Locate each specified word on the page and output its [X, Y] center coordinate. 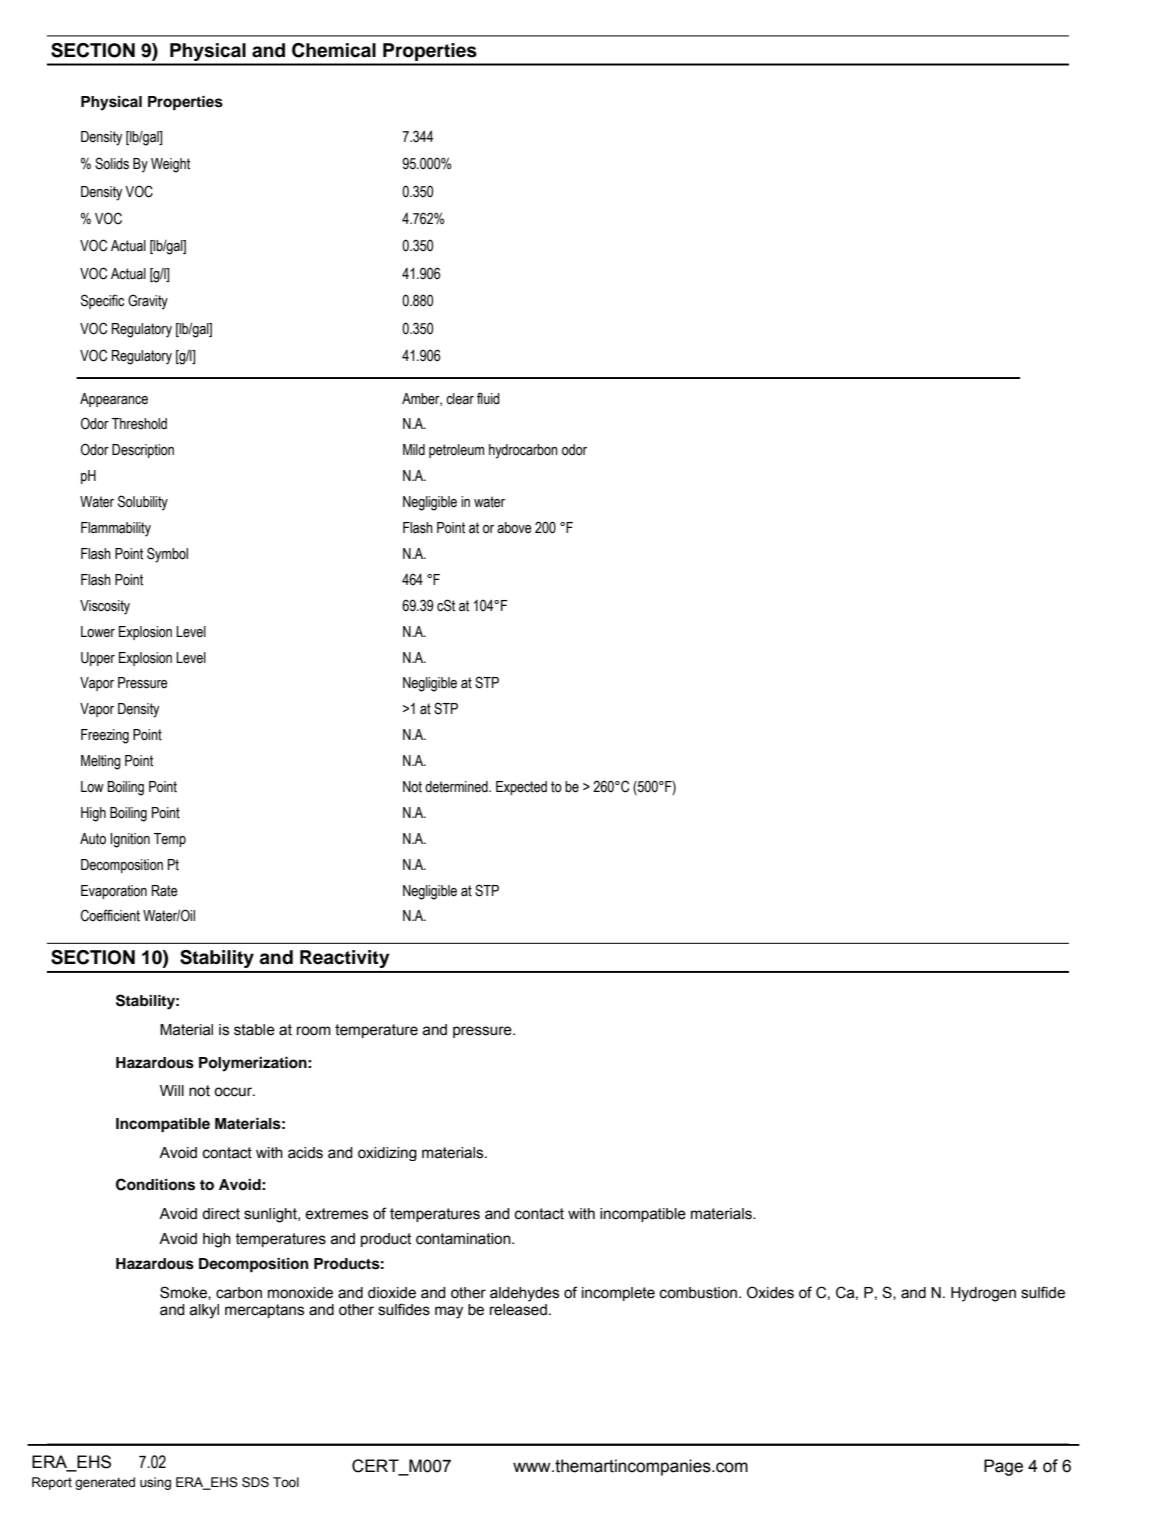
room [314, 1031]
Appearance [114, 400]
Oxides [770, 1292]
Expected [521, 788]
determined [457, 787]
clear [460, 399]
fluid [488, 398]
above [514, 528]
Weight [170, 165]
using [155, 1483]
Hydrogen [983, 1294]
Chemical [334, 50]
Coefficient [110, 915]
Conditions [155, 1184]
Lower [98, 632]
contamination [464, 1239]
